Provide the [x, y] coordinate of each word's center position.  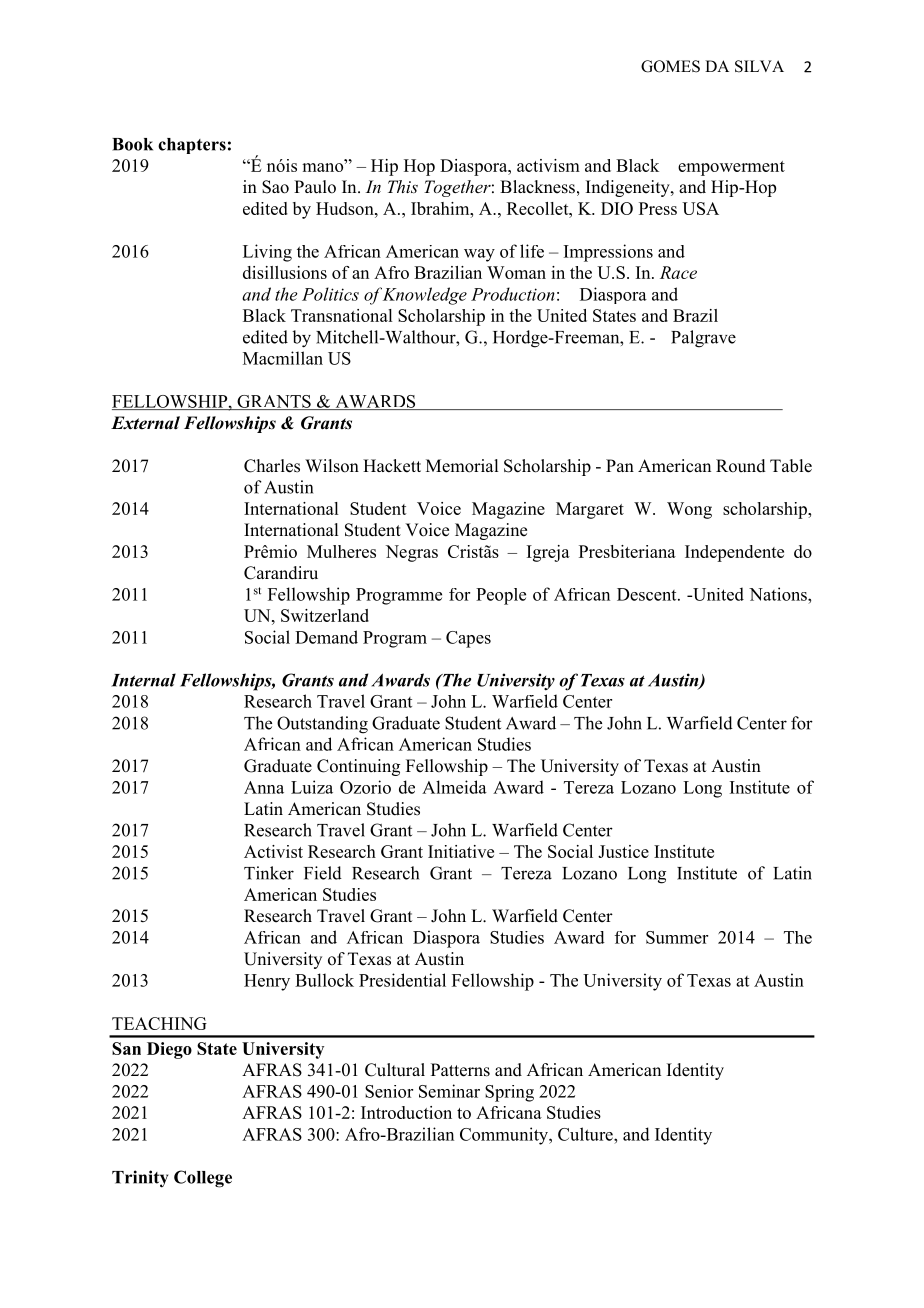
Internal [143, 680]
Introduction [406, 1112]
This [403, 186]
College [203, 1179]
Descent [648, 594]
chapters [192, 146]
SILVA [759, 66]
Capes [468, 639]
